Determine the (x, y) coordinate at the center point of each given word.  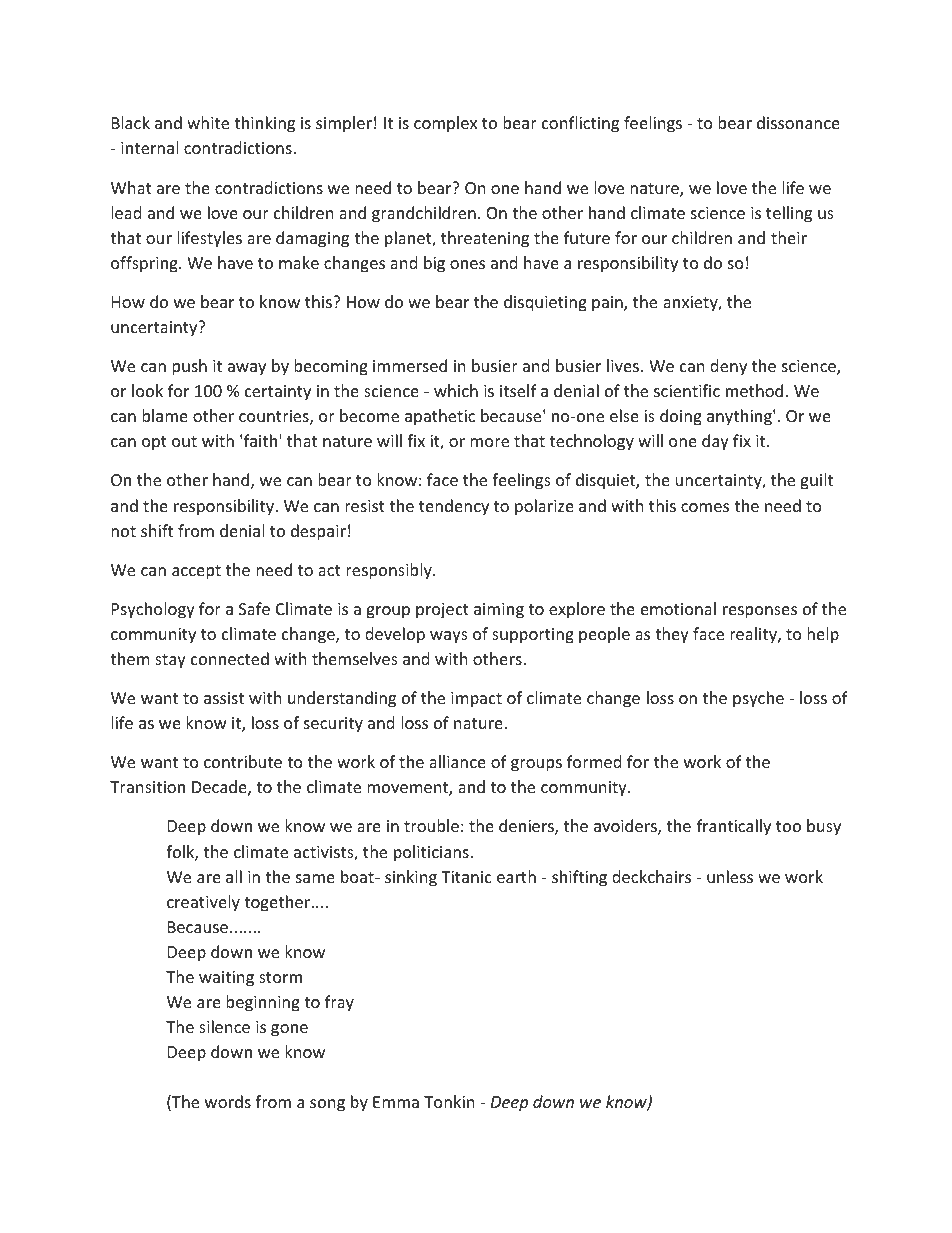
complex (445, 124)
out (184, 441)
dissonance (798, 122)
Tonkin (449, 1101)
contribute (243, 761)
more (489, 442)
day (715, 442)
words (228, 1101)
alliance (457, 761)
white (208, 122)
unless (730, 876)
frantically (734, 827)
